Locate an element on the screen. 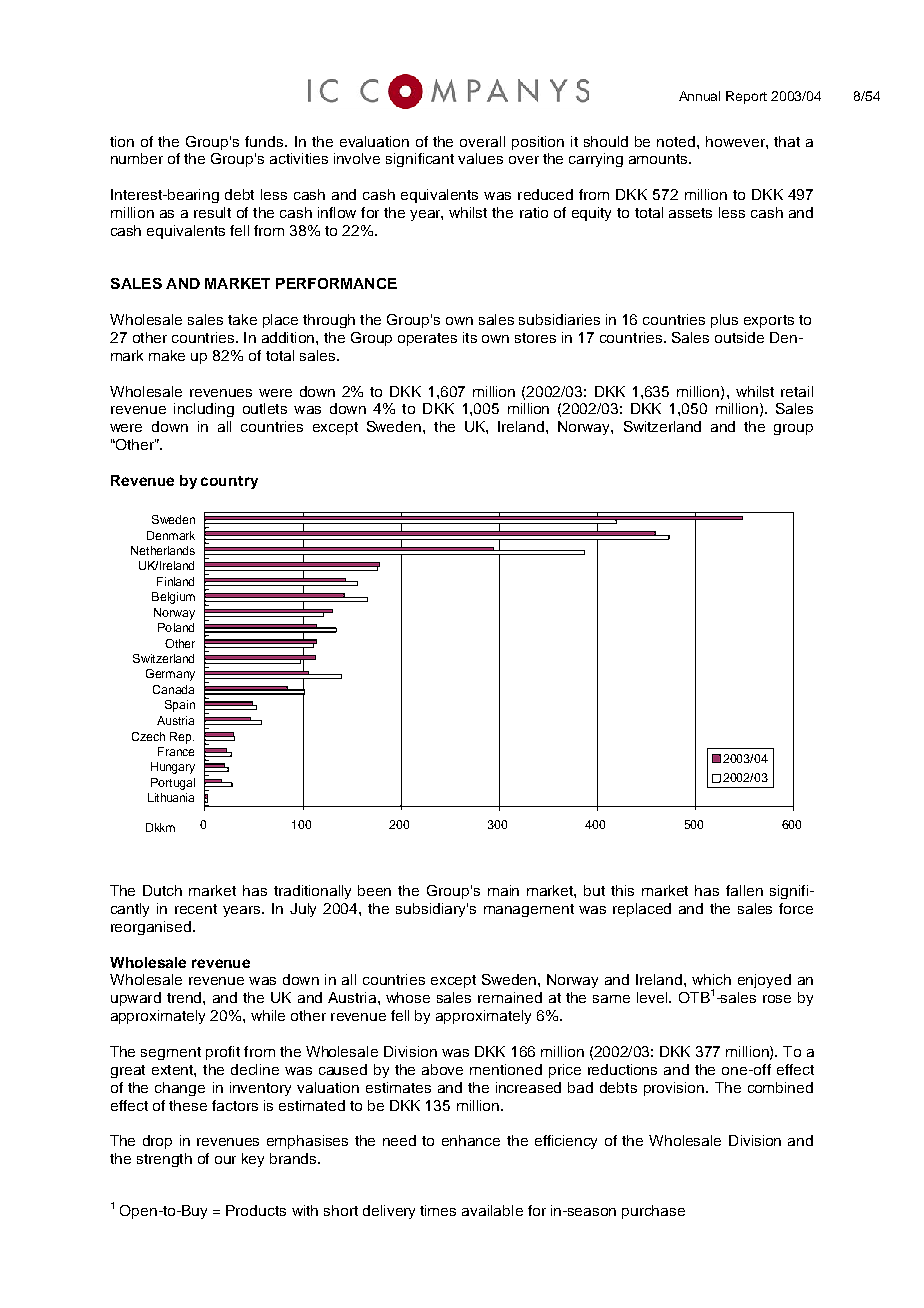  Lithuania is located at coordinates (171, 797).
